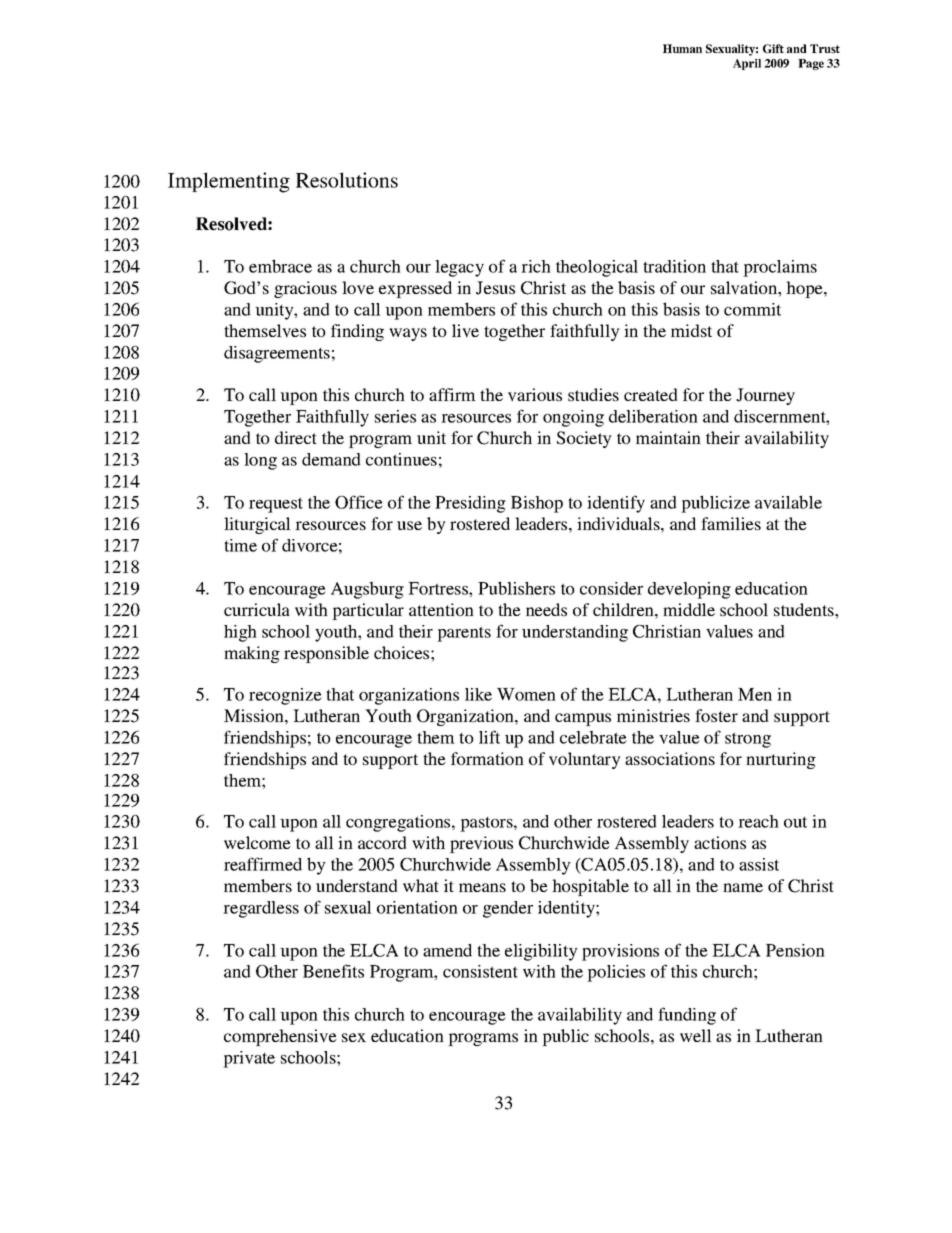  Describe the element at coordinates (546, 609) in the page. I see `needs` at that location.
